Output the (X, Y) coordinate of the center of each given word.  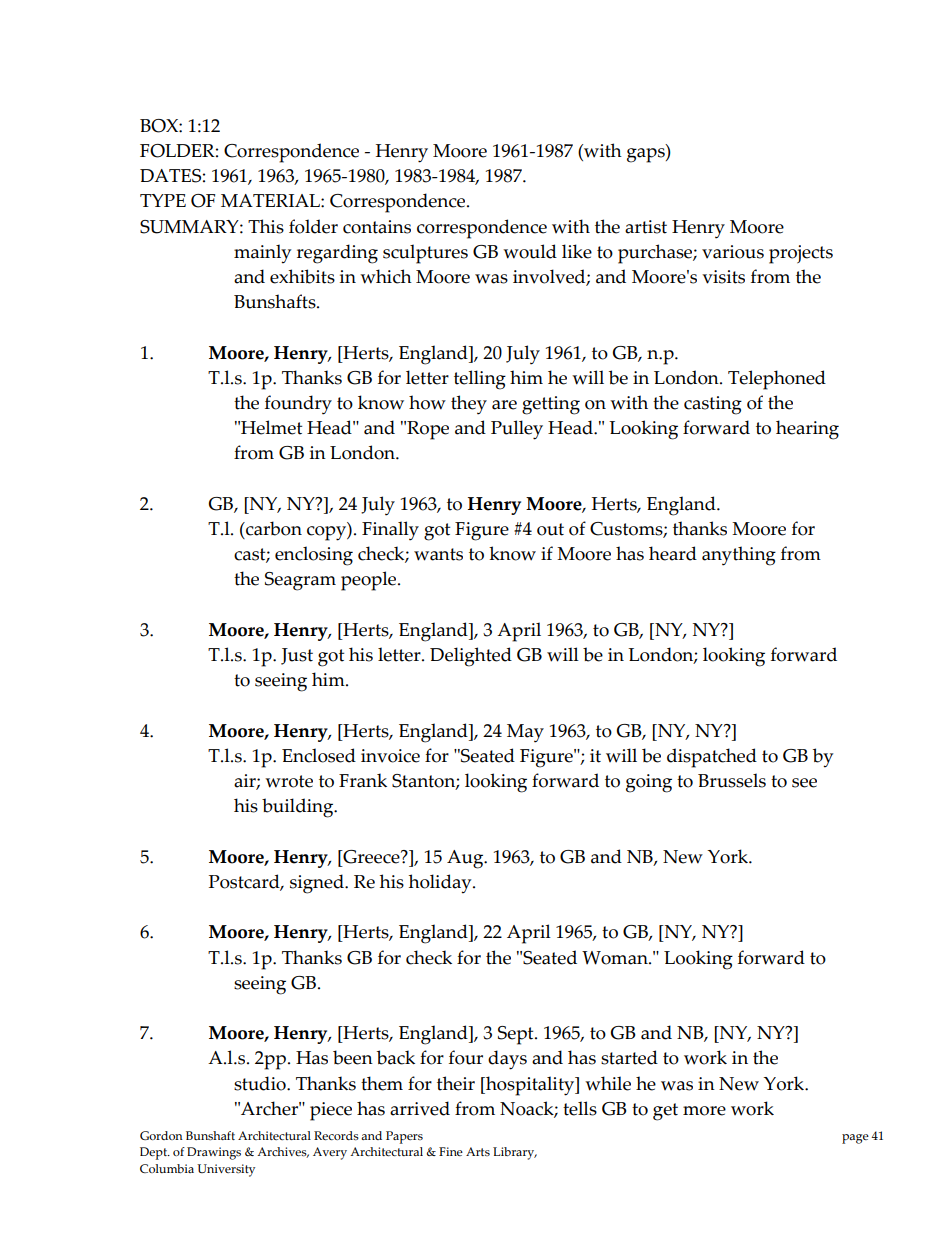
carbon (273, 528)
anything (739, 556)
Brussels (732, 780)
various (733, 252)
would (530, 251)
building (299, 808)
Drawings (214, 1153)
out (550, 529)
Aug (466, 859)
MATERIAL (271, 200)
